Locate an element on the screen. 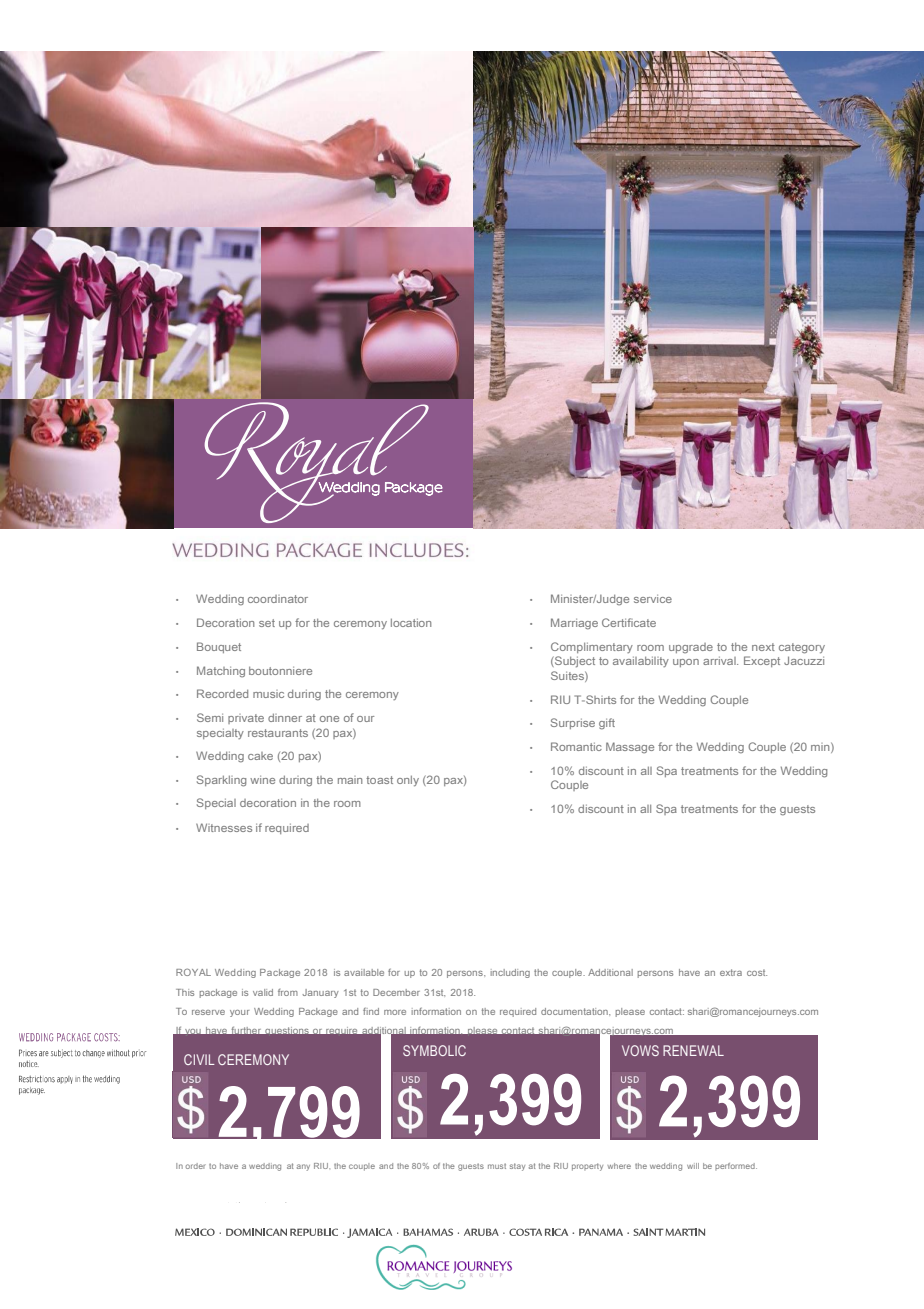 This screenshot has height=1309, width=924. Massage is located at coordinates (630, 748).
